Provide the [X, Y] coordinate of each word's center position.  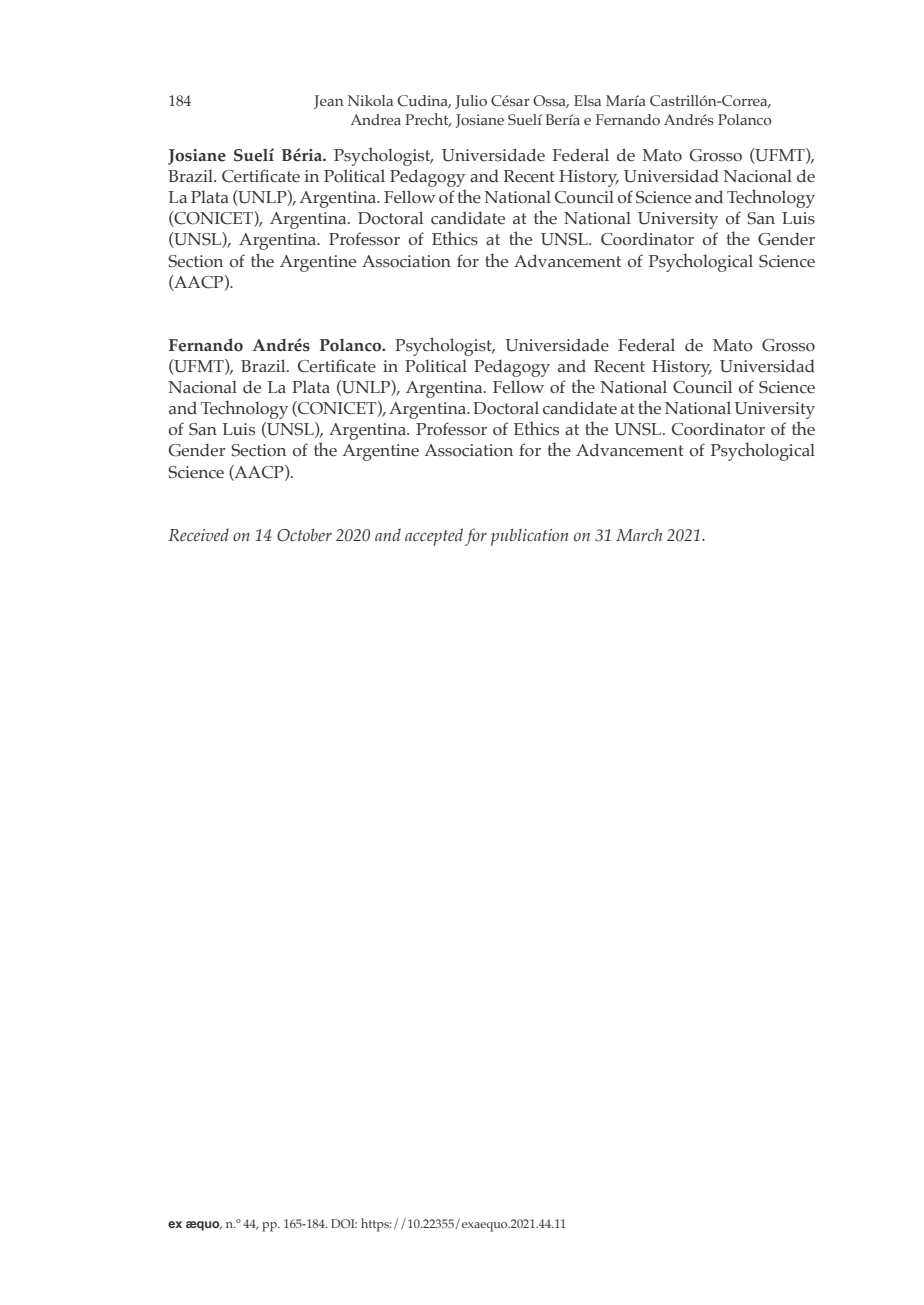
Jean [329, 102]
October [304, 535]
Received [198, 535]
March [639, 535]
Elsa [587, 101]
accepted [434, 537]
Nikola [370, 100]
